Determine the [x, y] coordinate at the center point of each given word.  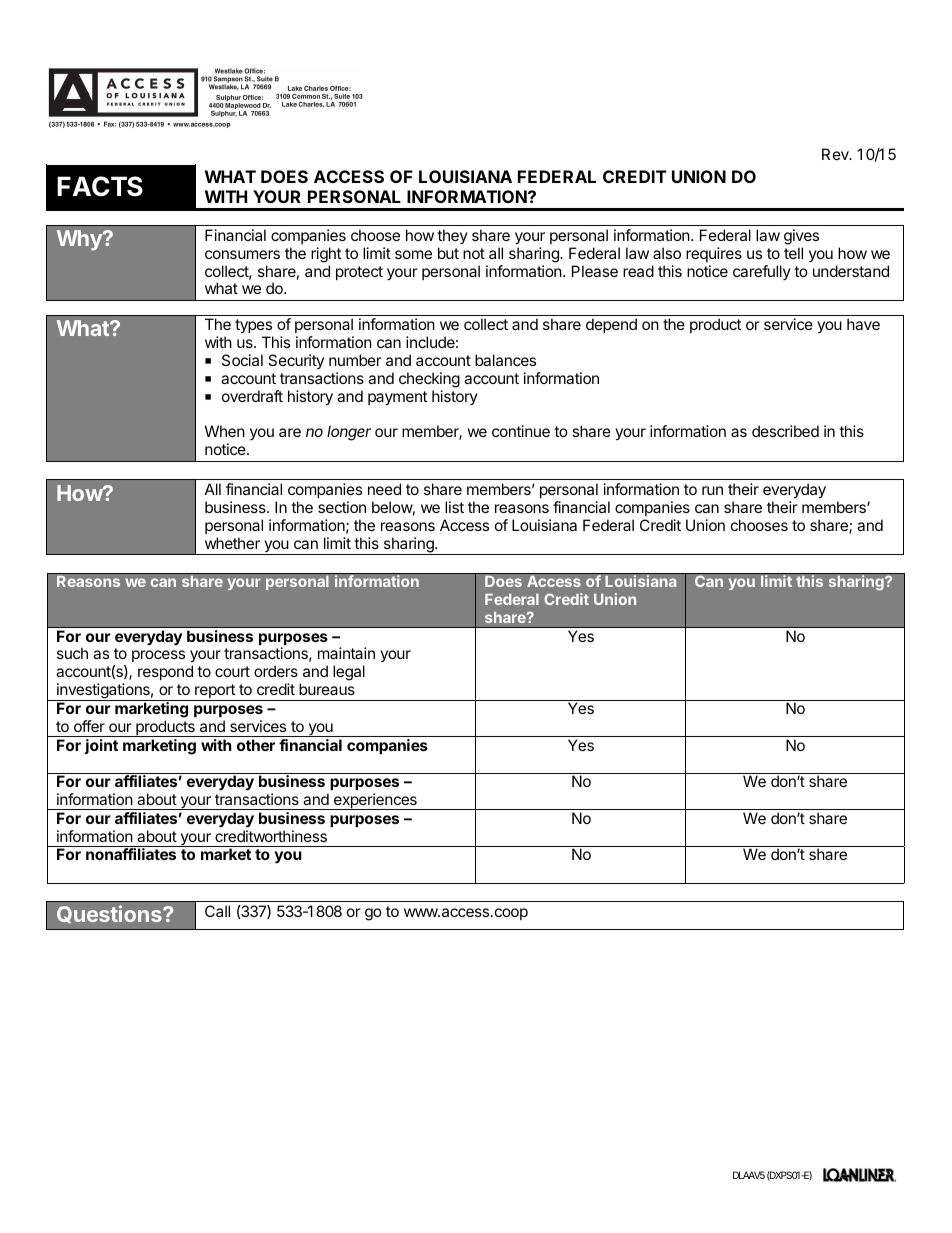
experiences [375, 801]
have [863, 324]
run [712, 490]
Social [242, 360]
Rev [836, 154]
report [215, 692]
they [452, 236]
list [454, 507]
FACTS [100, 186]
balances [505, 360]
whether [232, 543]
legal [349, 673]
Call [217, 911]
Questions [110, 914]
